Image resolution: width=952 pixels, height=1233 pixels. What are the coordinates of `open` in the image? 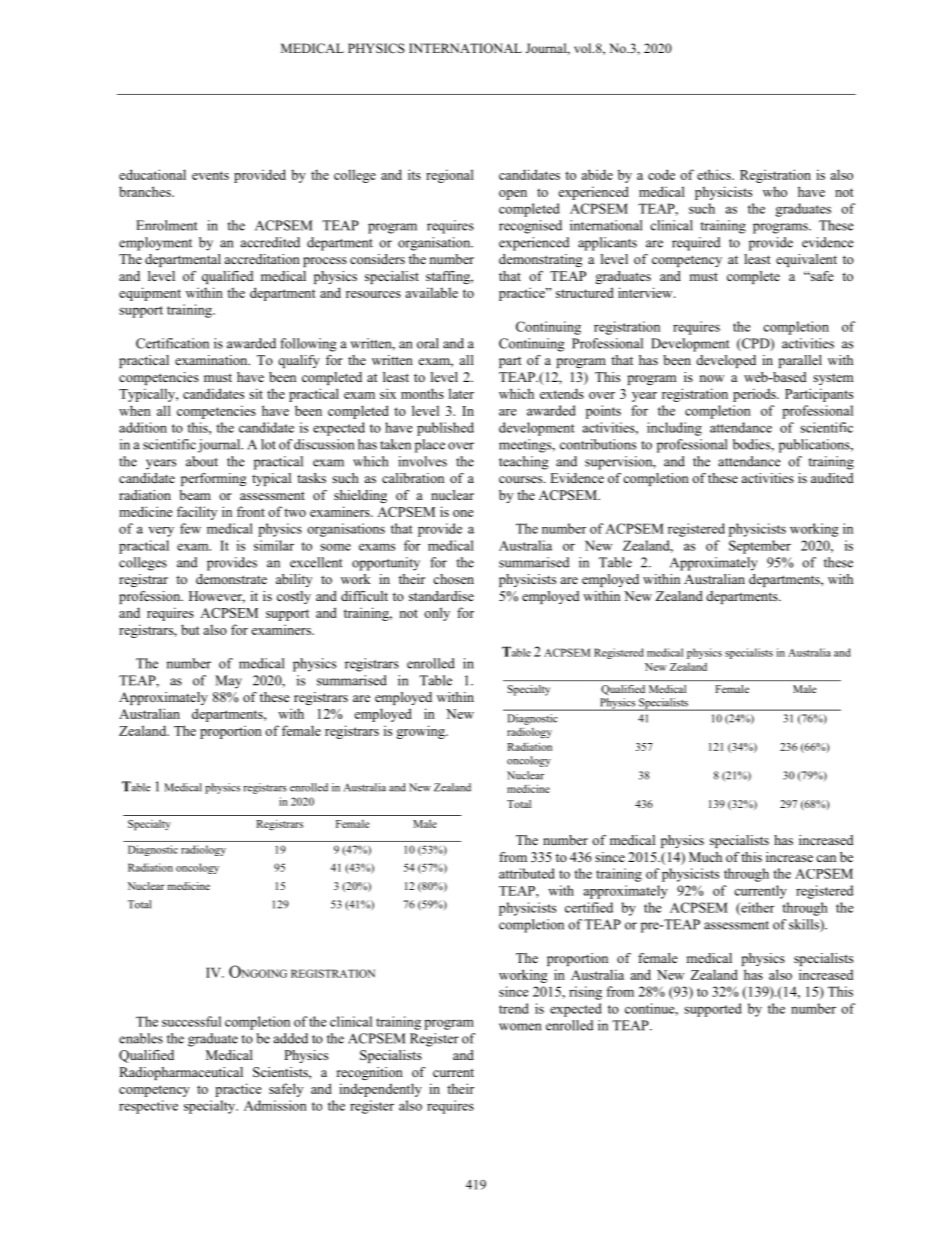 It's located at (513, 195).
